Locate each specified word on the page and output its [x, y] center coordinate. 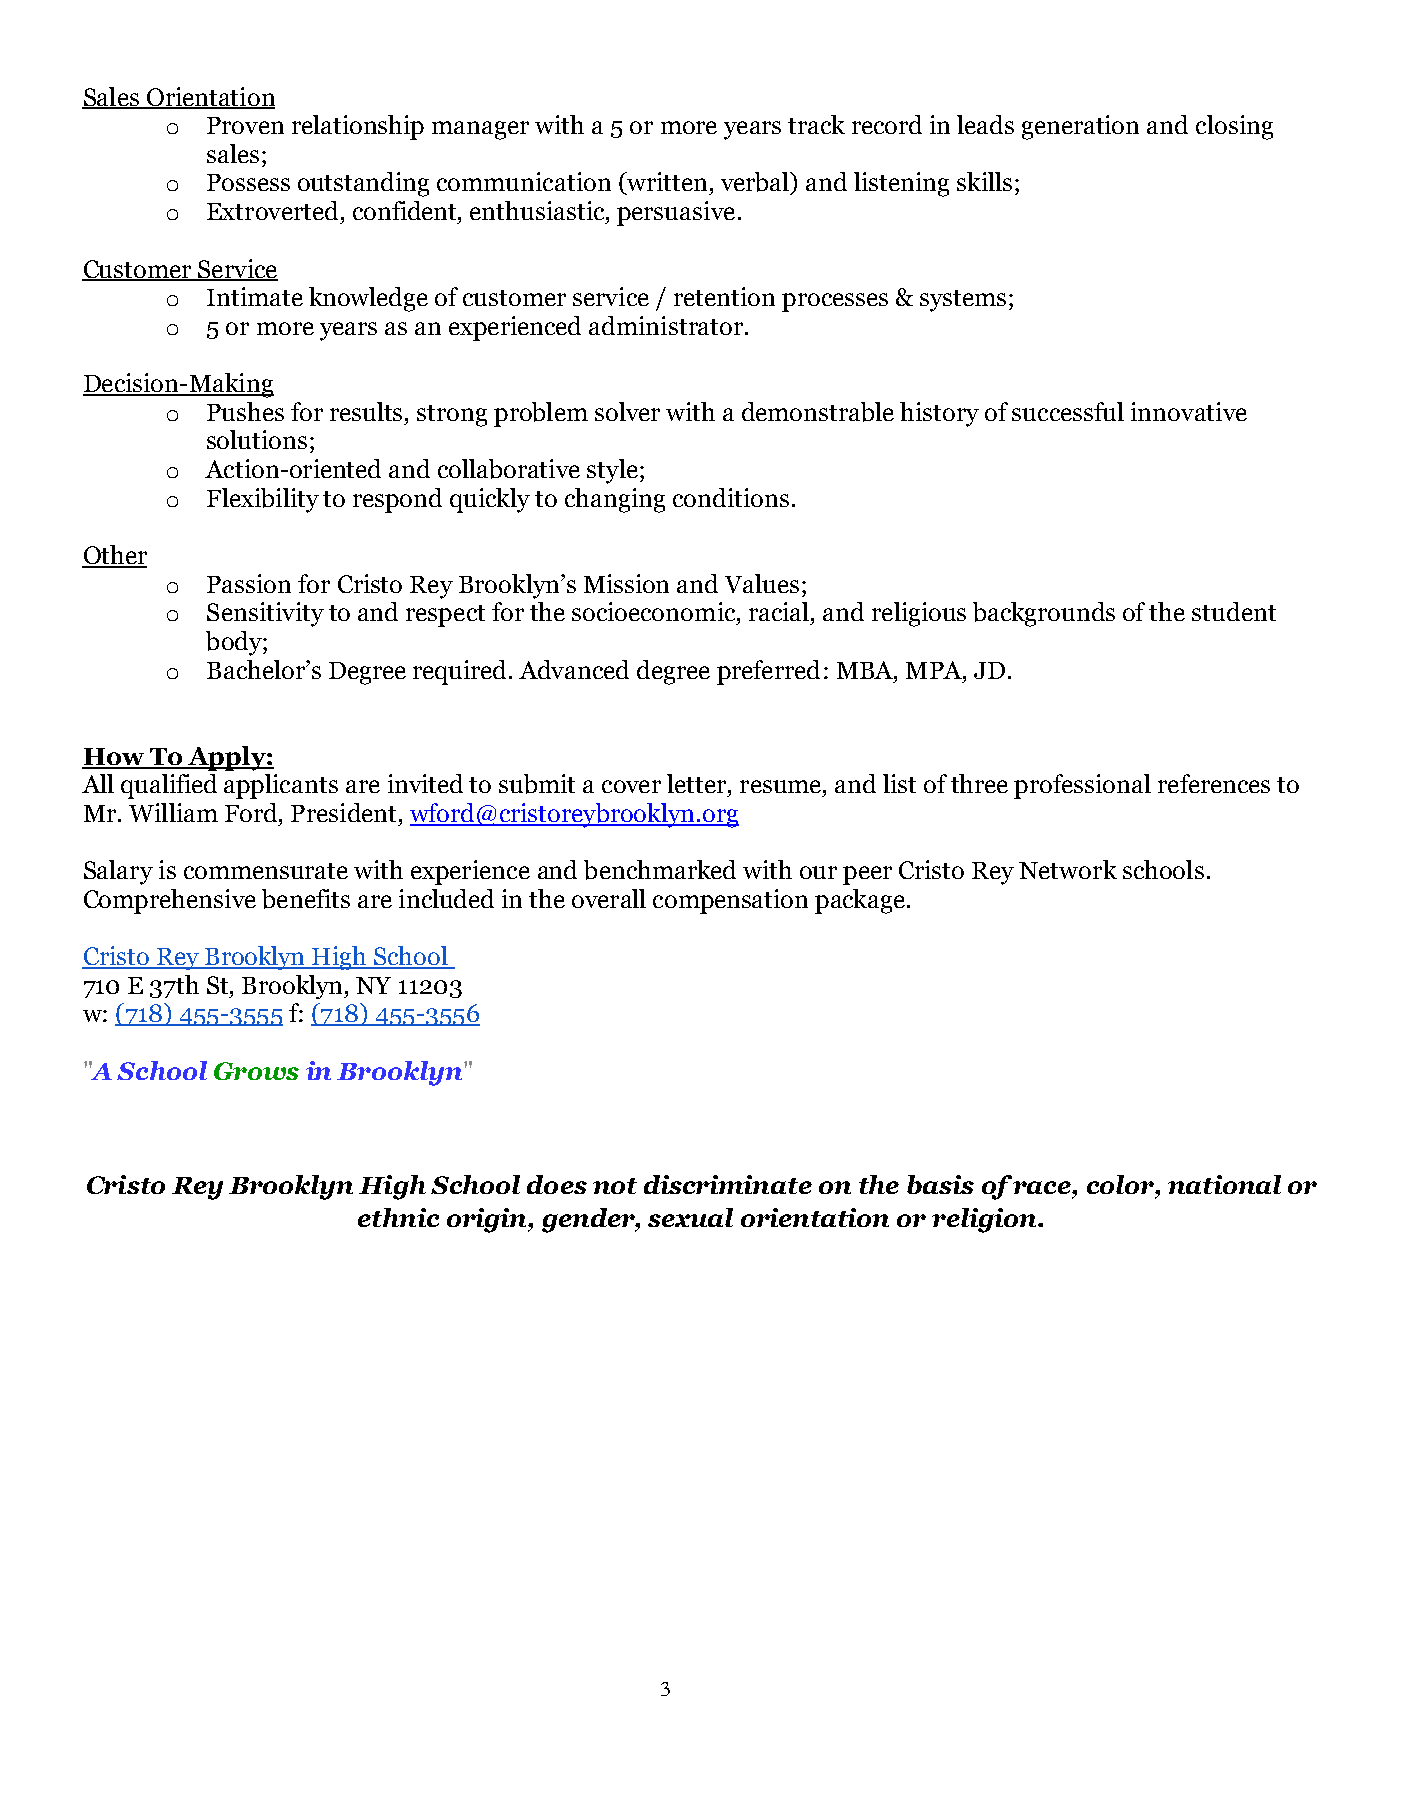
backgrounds [1044, 614]
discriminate [728, 1184]
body [235, 643]
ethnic [398, 1217]
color [1121, 1184]
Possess [248, 182]
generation [1080, 127]
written [666, 183]
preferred [768, 672]
